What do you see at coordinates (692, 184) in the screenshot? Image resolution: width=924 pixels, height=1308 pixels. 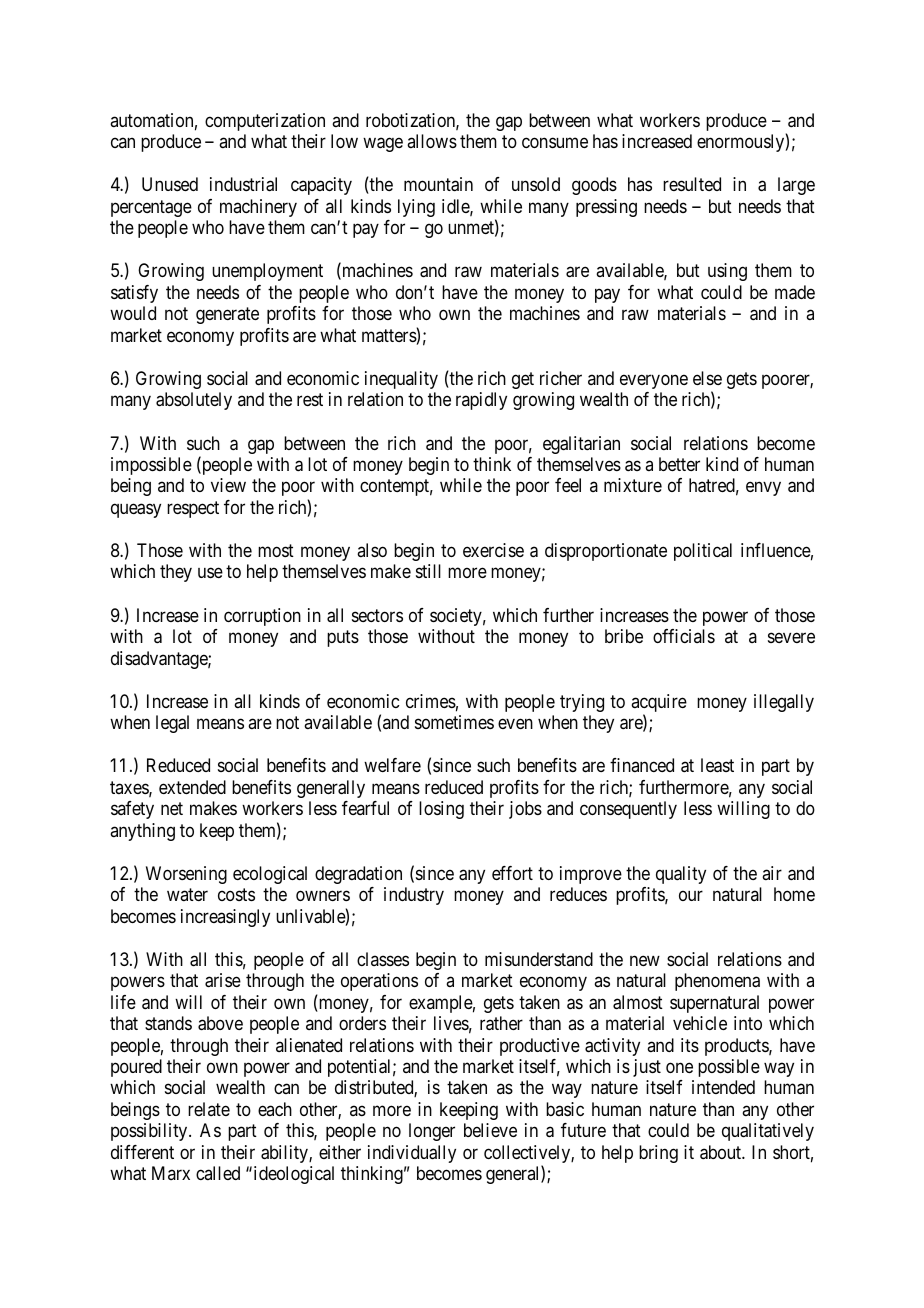 I see `resulted` at bounding box center [692, 184].
